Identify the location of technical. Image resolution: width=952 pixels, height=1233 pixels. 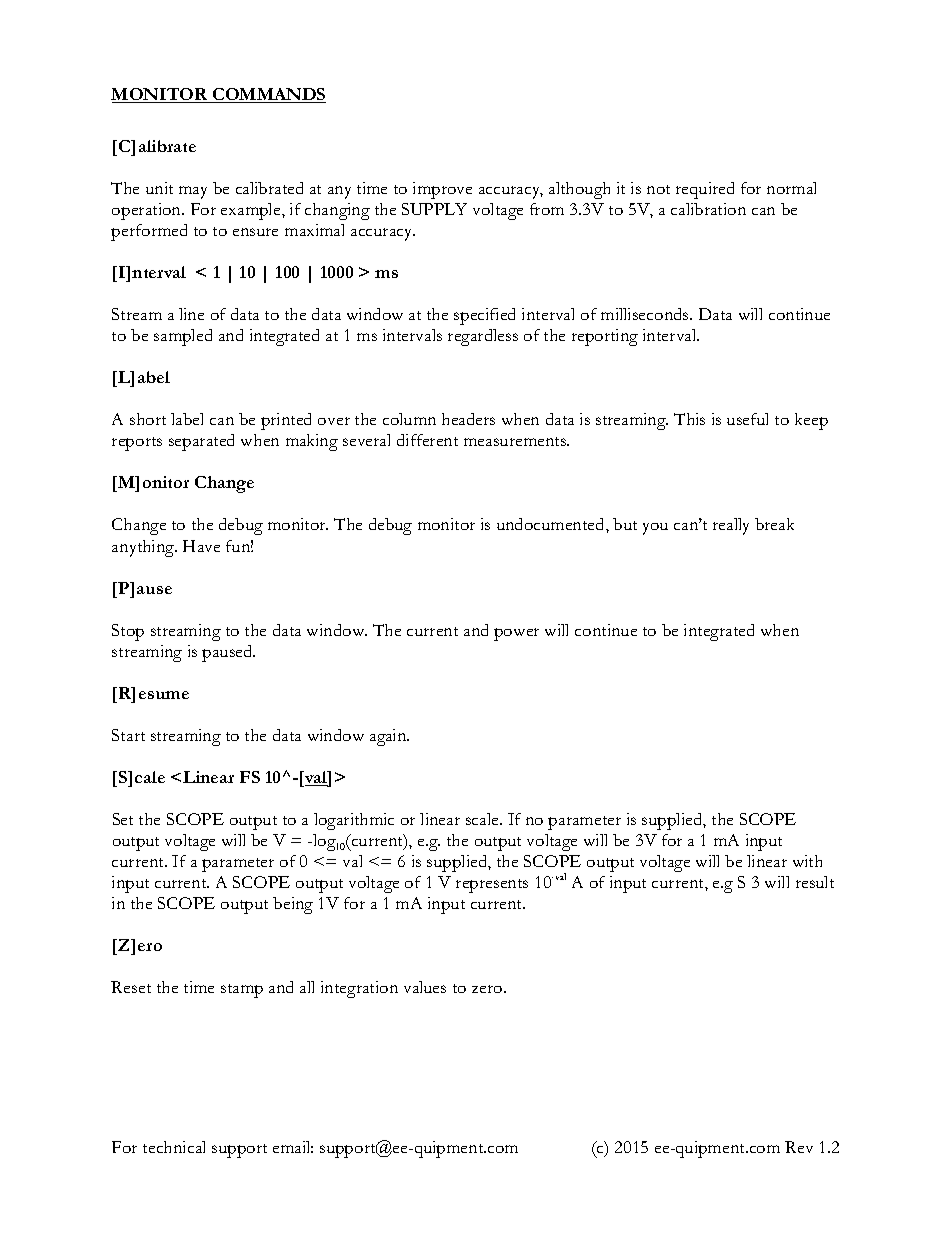
(174, 1147).
